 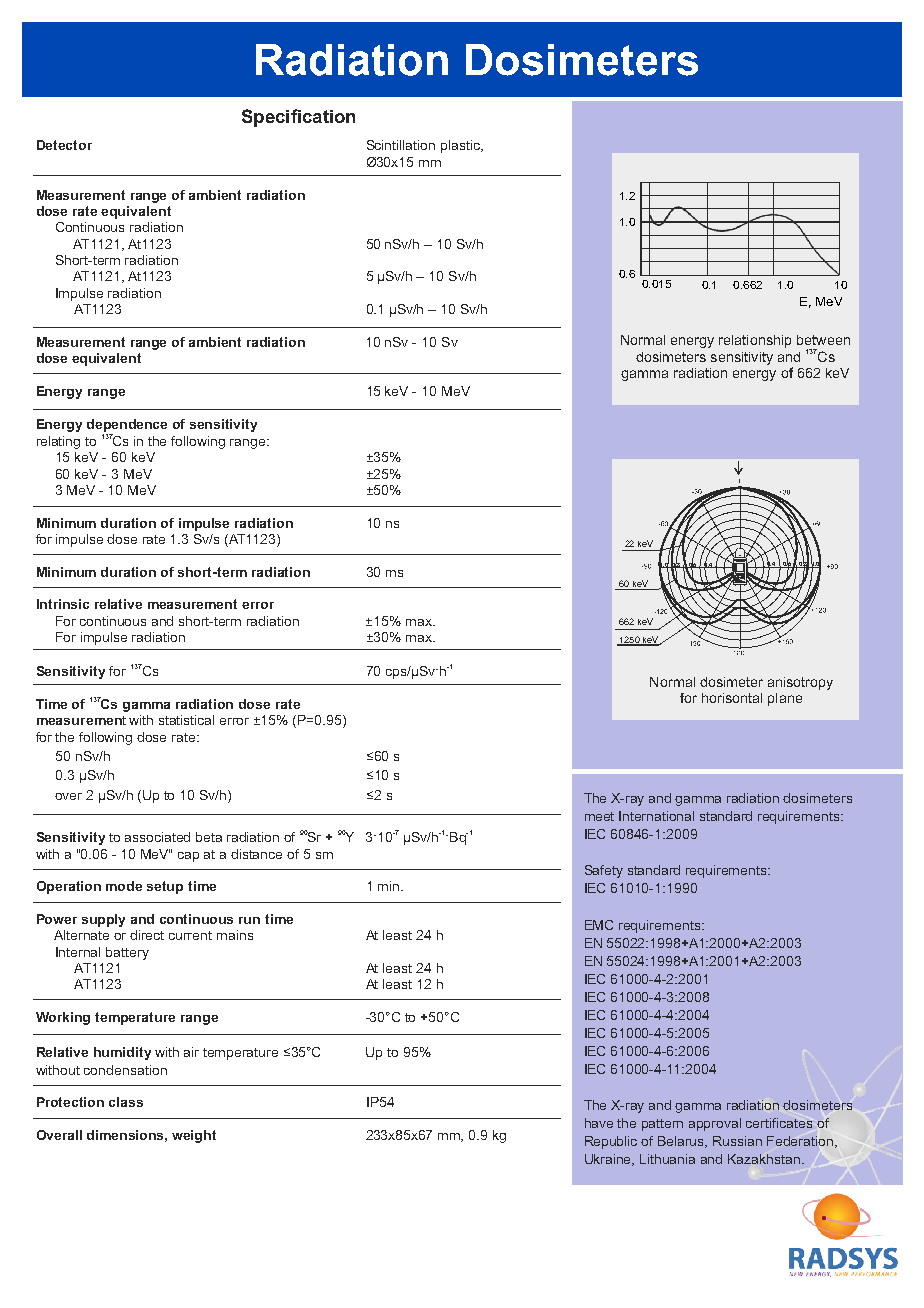 What do you see at coordinates (64, 145) in the screenshot?
I see `Detector` at bounding box center [64, 145].
